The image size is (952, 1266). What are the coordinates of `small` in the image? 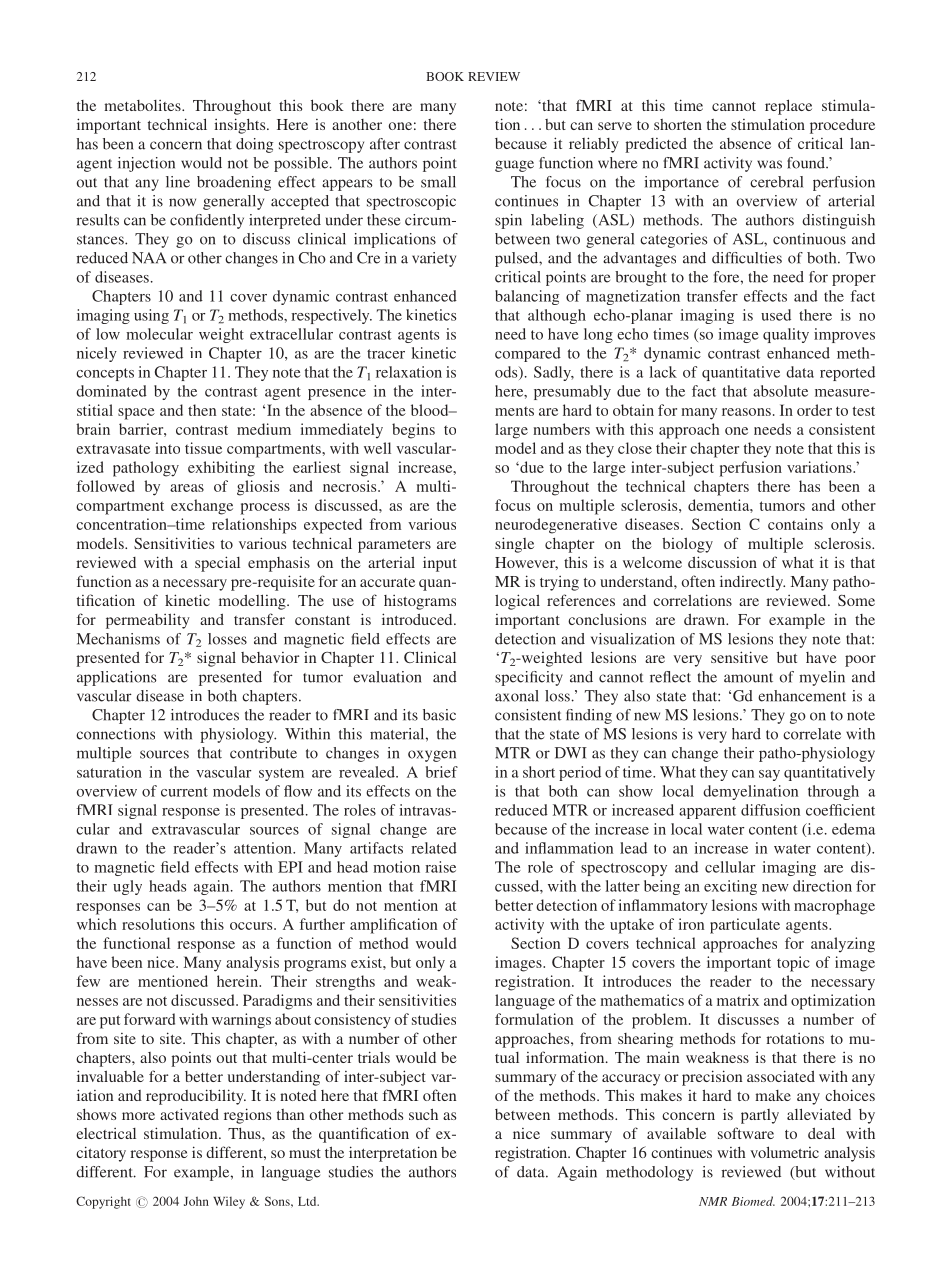 It's located at (438, 182).
